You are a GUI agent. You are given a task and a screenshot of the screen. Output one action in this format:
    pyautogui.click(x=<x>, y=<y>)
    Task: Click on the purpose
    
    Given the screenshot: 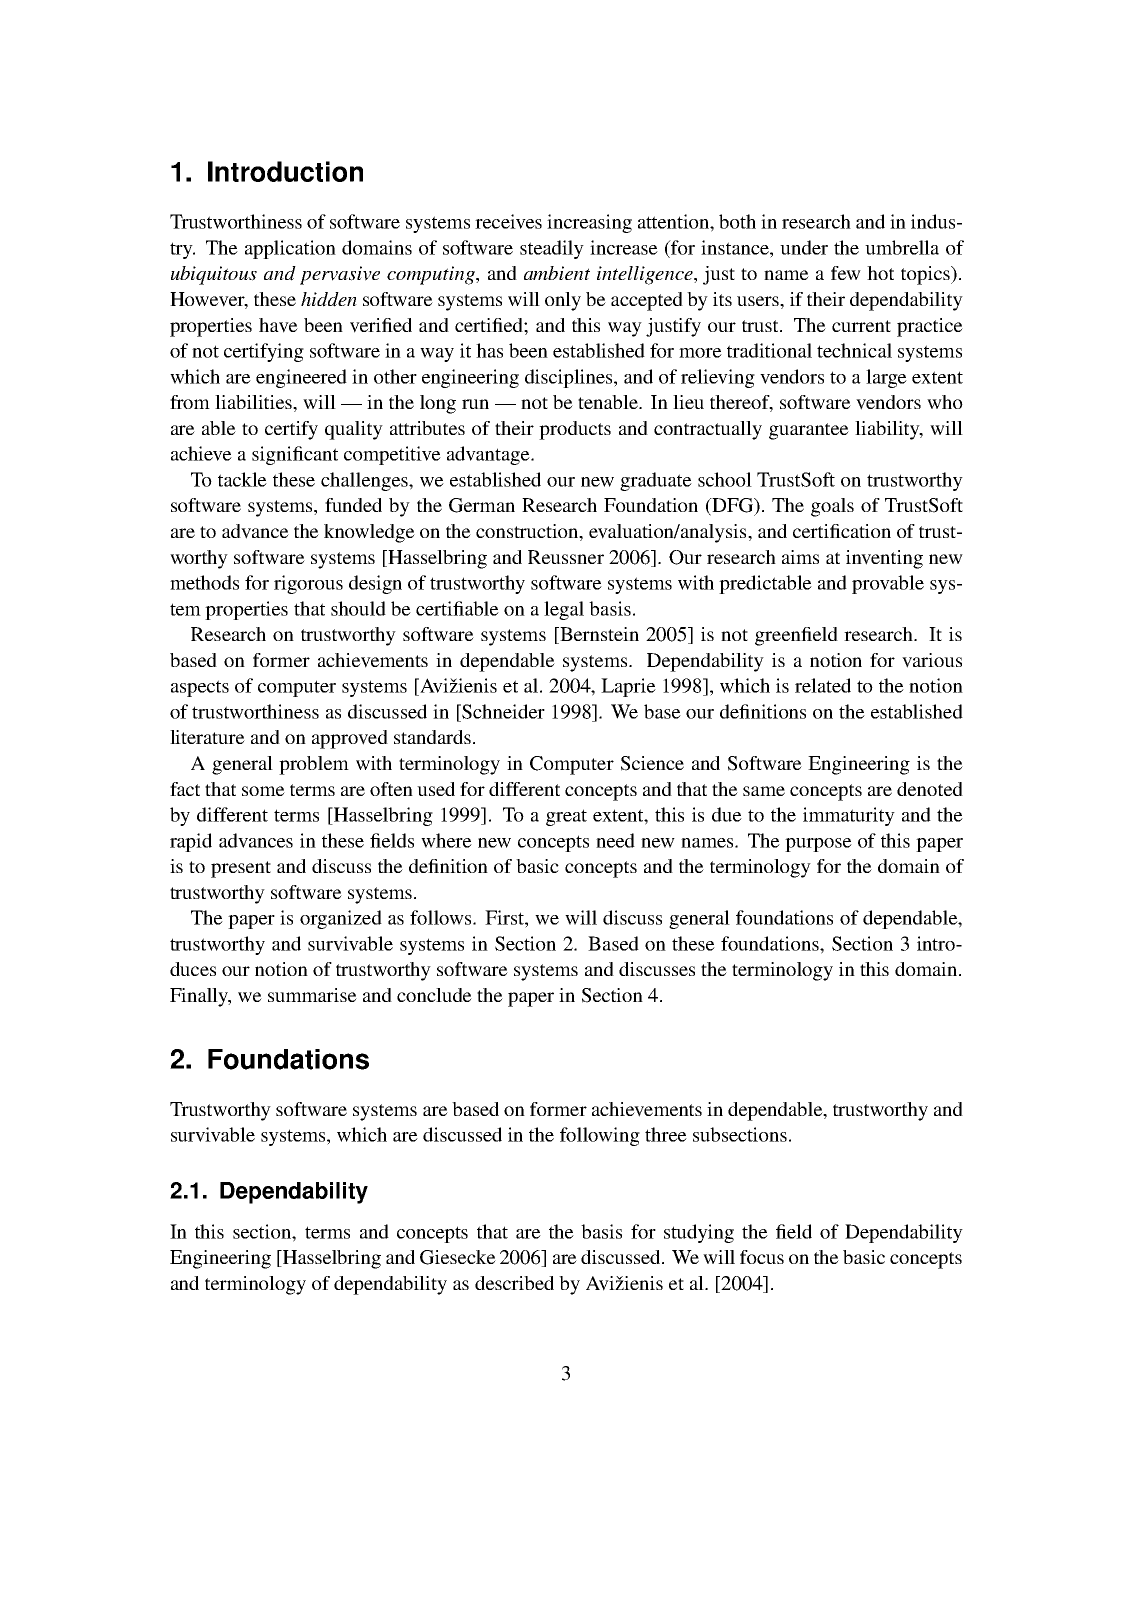 What is the action you would take?
    pyautogui.click(x=818, y=845)
